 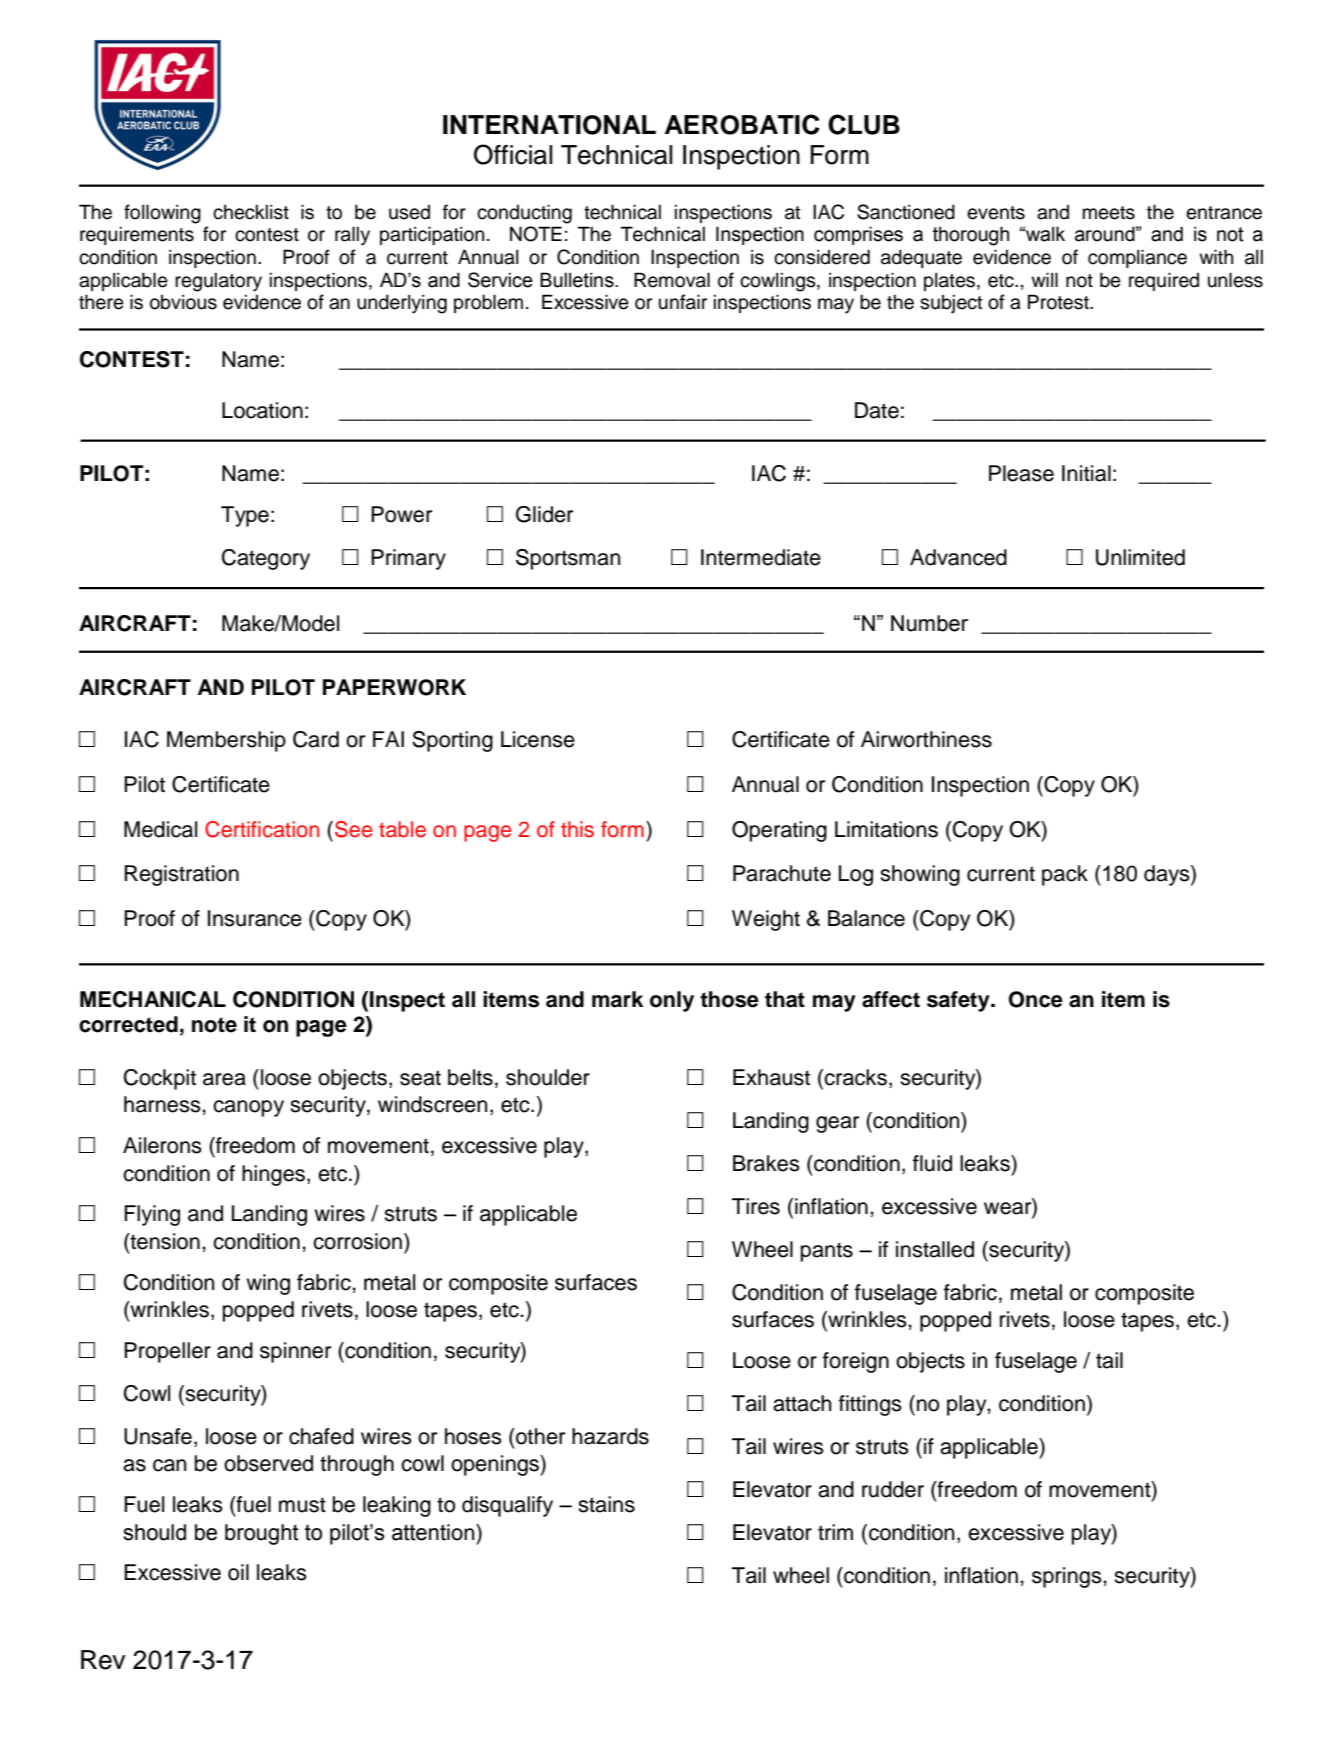 I want to click on meets, so click(x=1109, y=213).
